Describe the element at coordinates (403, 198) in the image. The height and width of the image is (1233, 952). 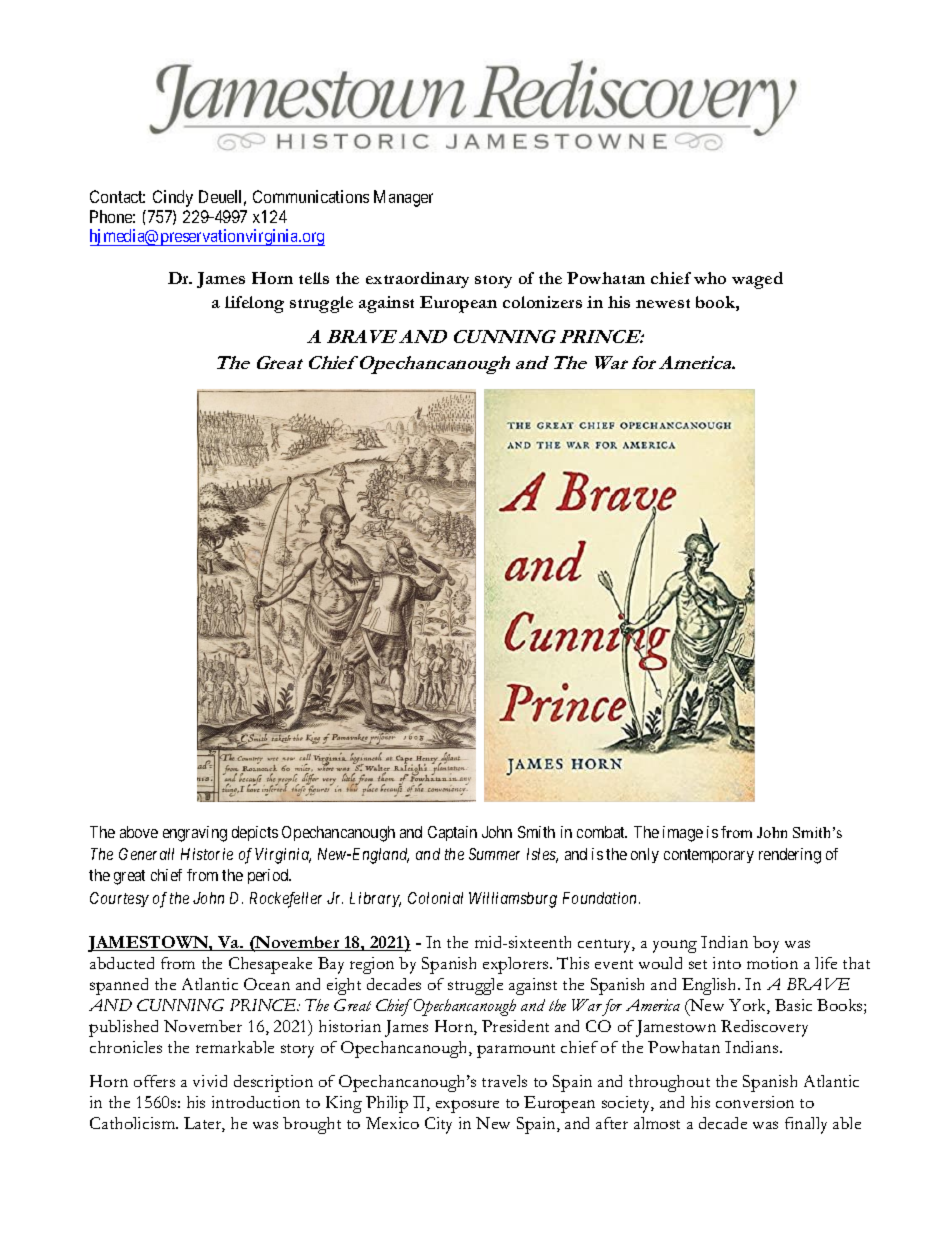
I see `Manager` at that location.
